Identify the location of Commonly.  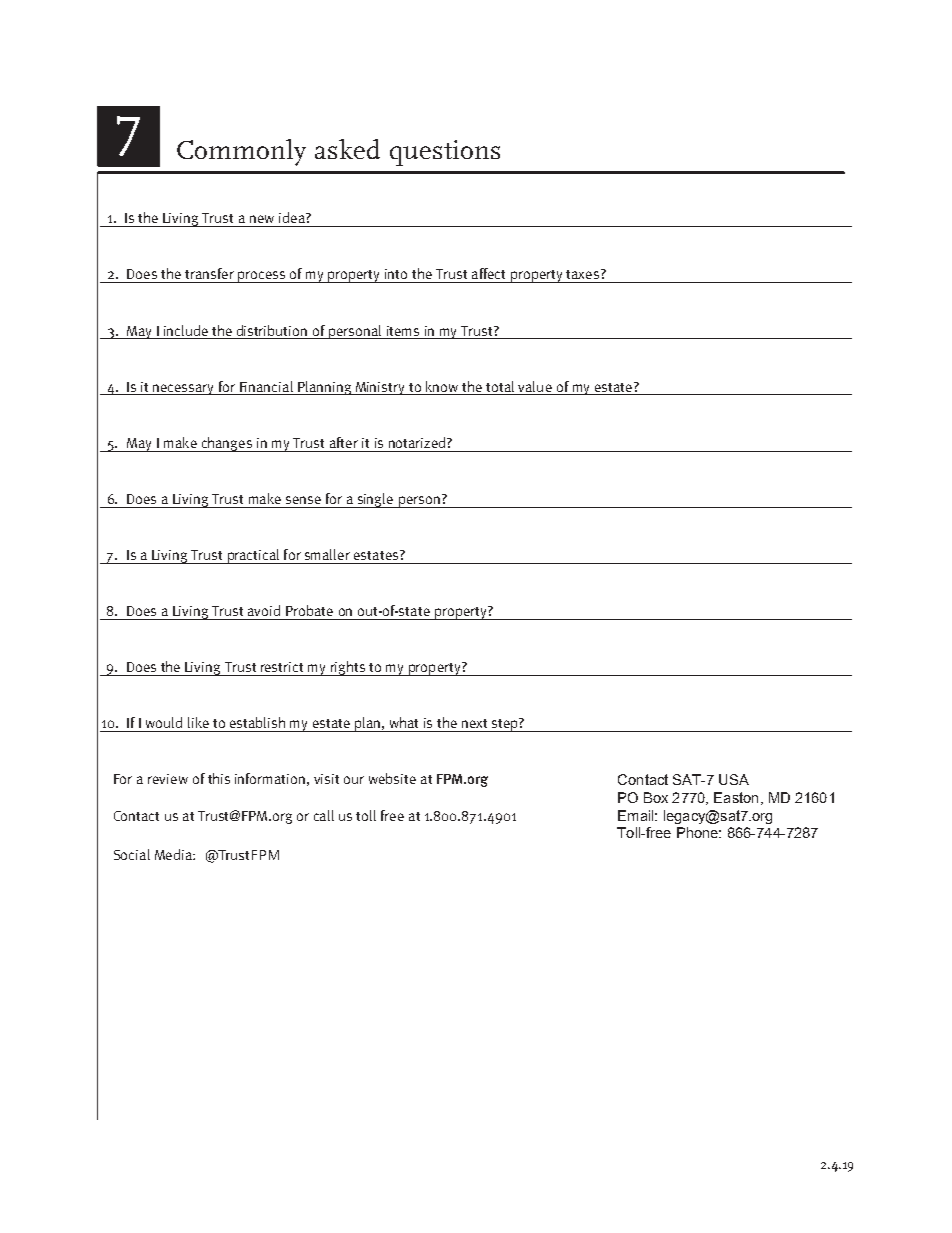
(241, 152).
